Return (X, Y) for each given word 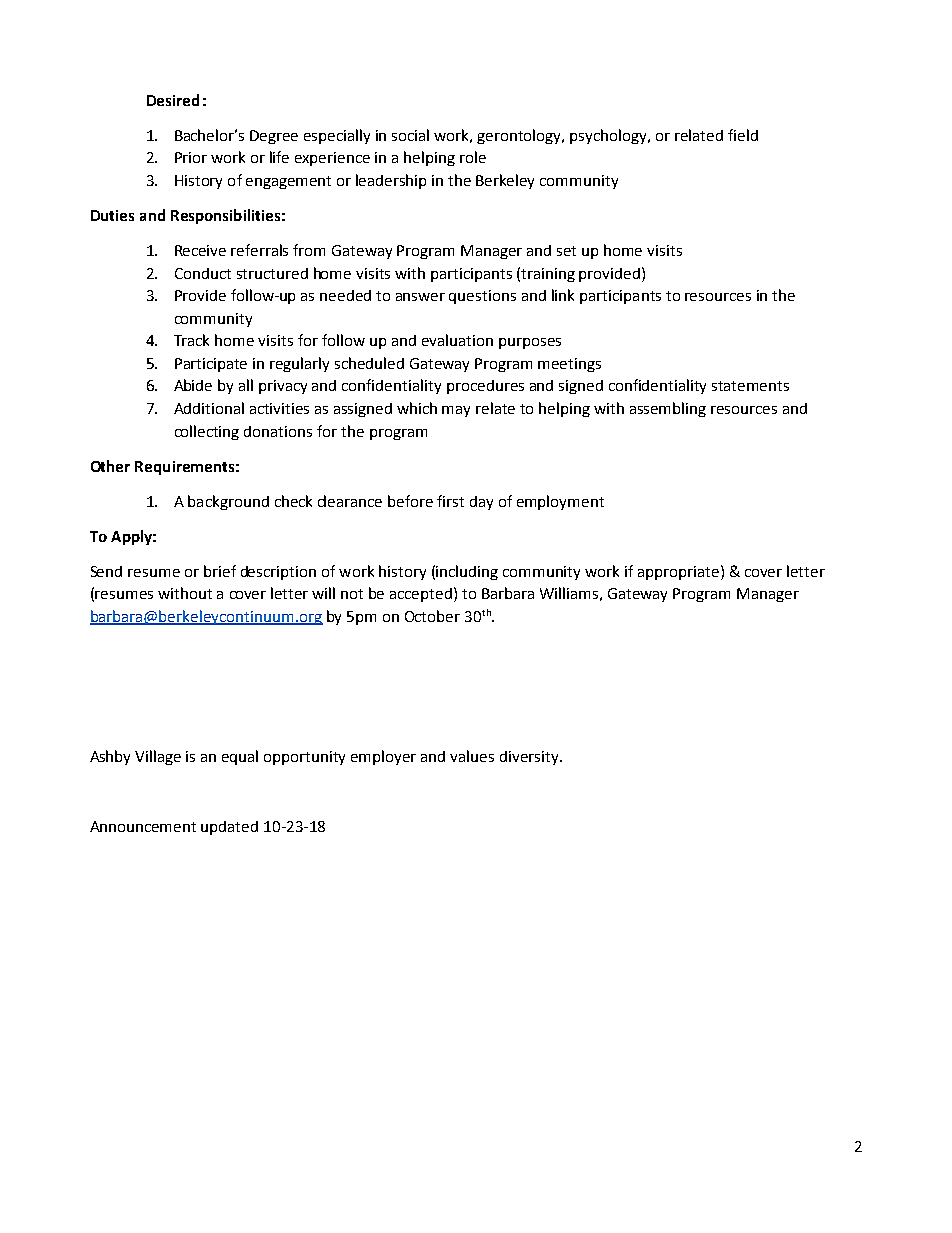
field (743, 135)
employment (560, 502)
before (410, 501)
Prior (191, 157)
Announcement (143, 826)
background (228, 502)
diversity (530, 758)
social (410, 135)
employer (383, 757)
